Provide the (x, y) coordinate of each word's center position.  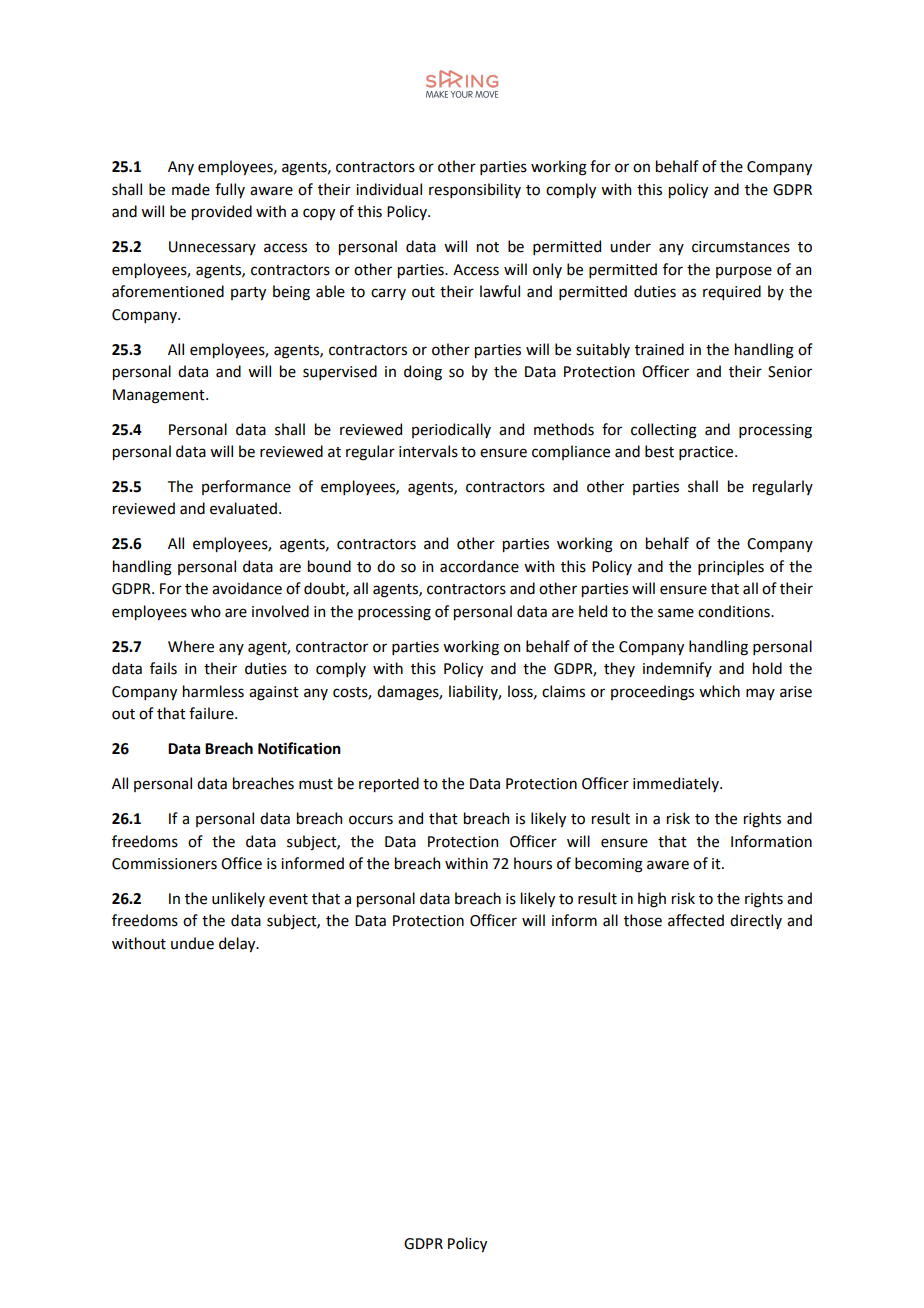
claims (563, 691)
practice (707, 453)
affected (696, 920)
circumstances (741, 247)
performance (246, 487)
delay (238, 944)
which (719, 691)
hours (533, 863)
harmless (213, 691)
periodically (451, 430)
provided (222, 212)
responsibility (475, 190)
